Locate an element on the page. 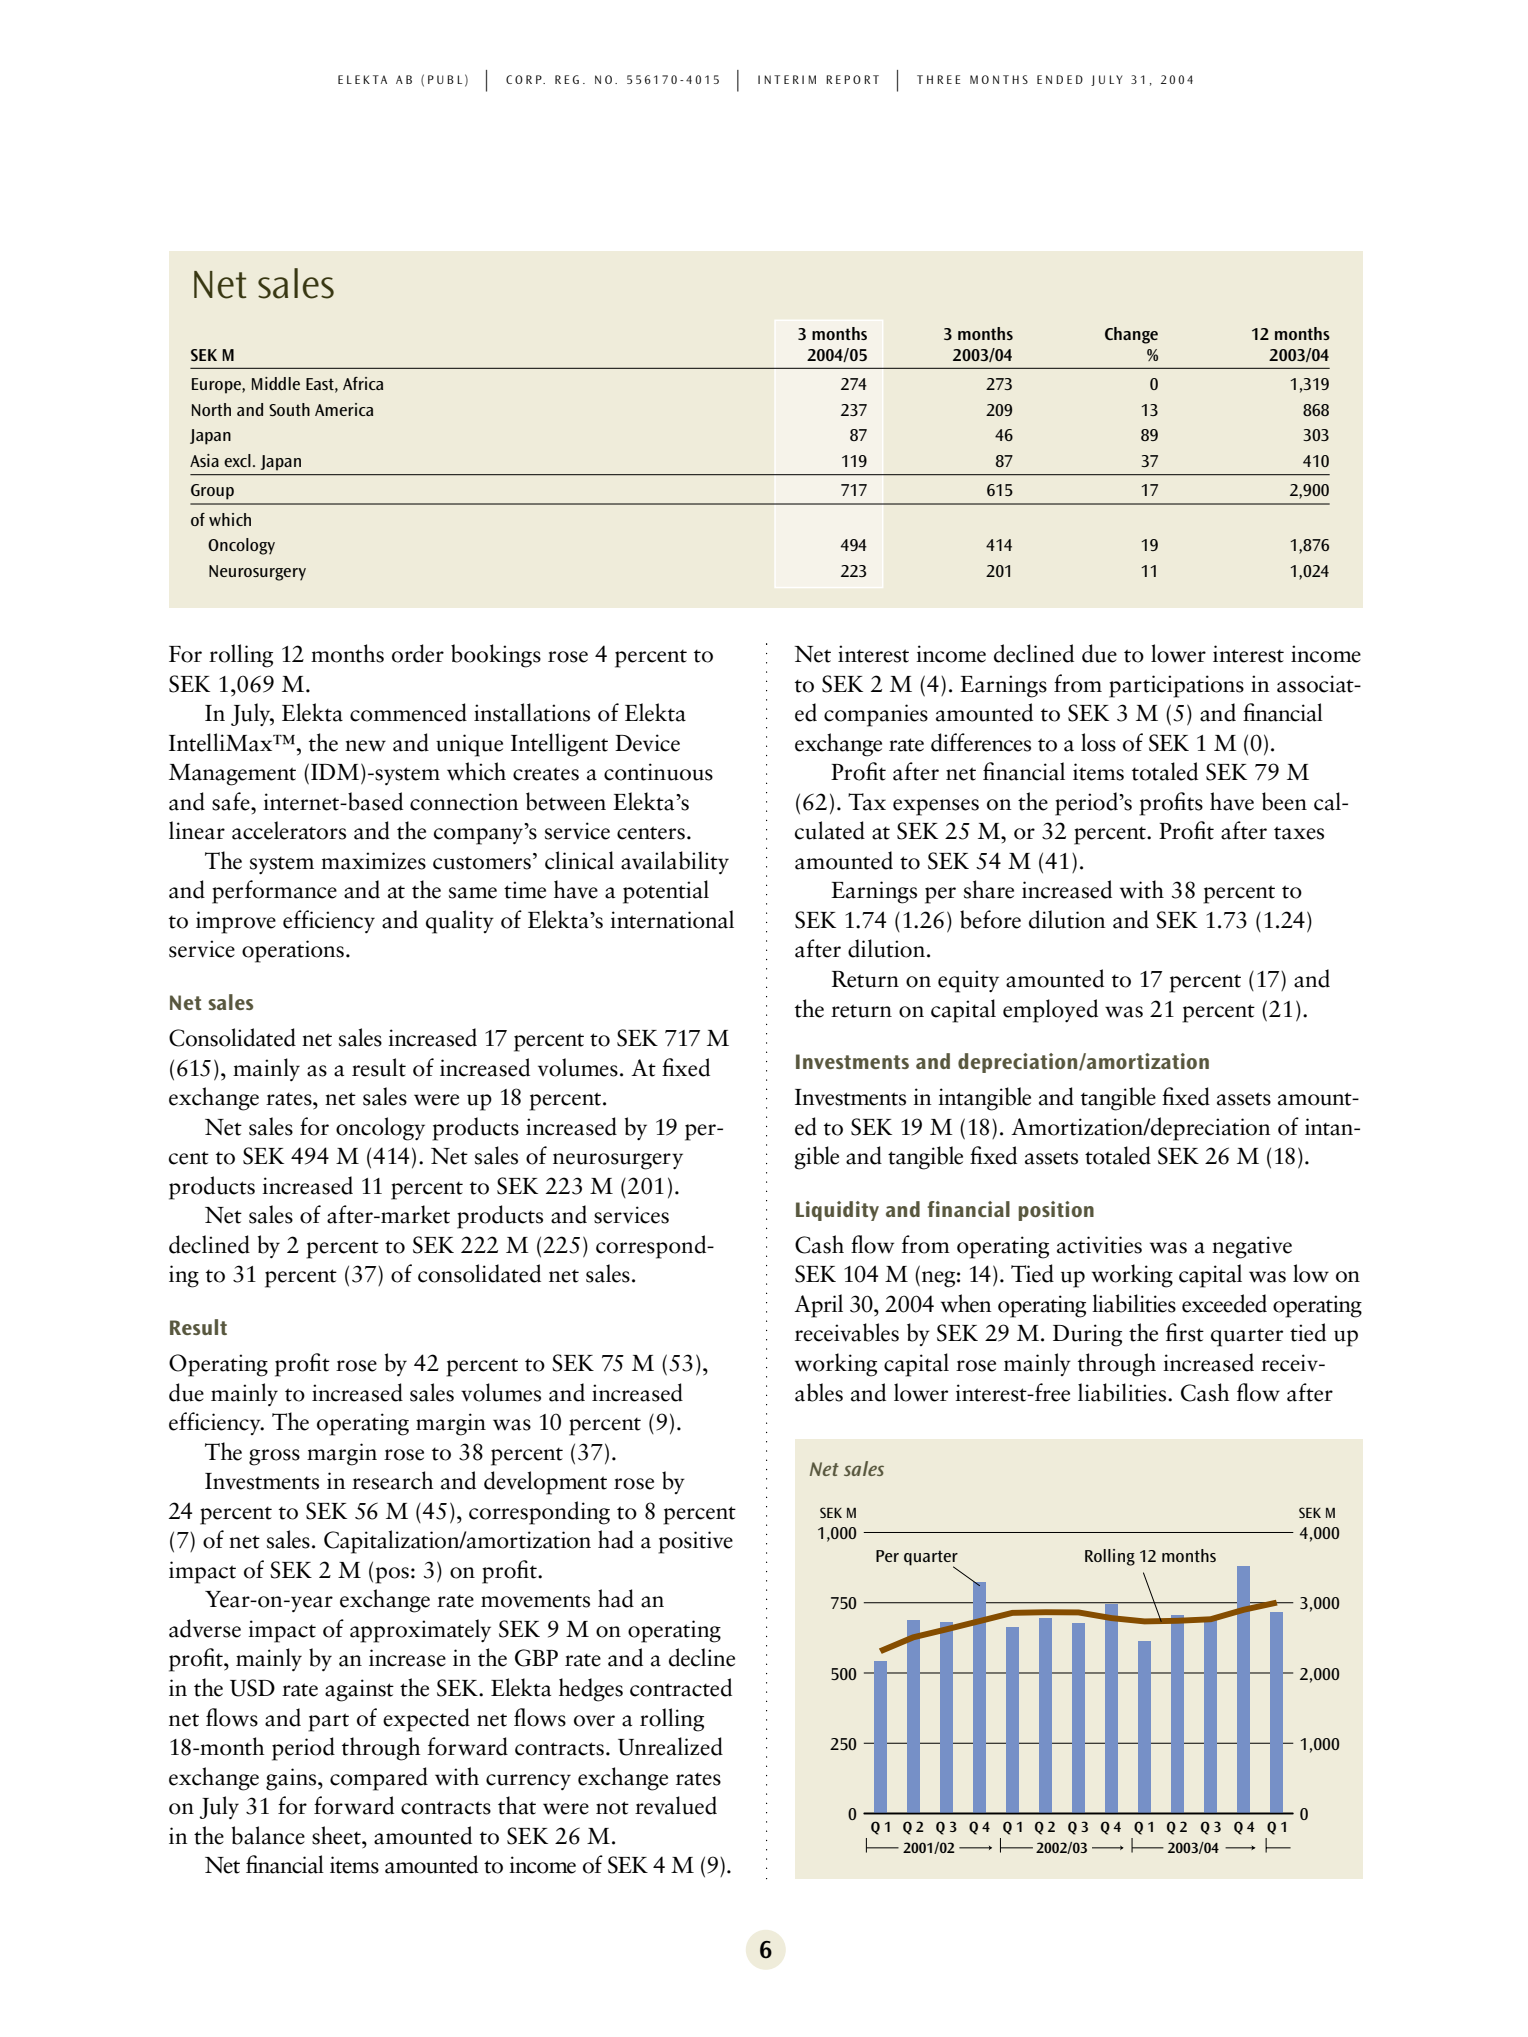 The height and width of the document is (2037, 1528). compared is located at coordinates (379, 1779).
